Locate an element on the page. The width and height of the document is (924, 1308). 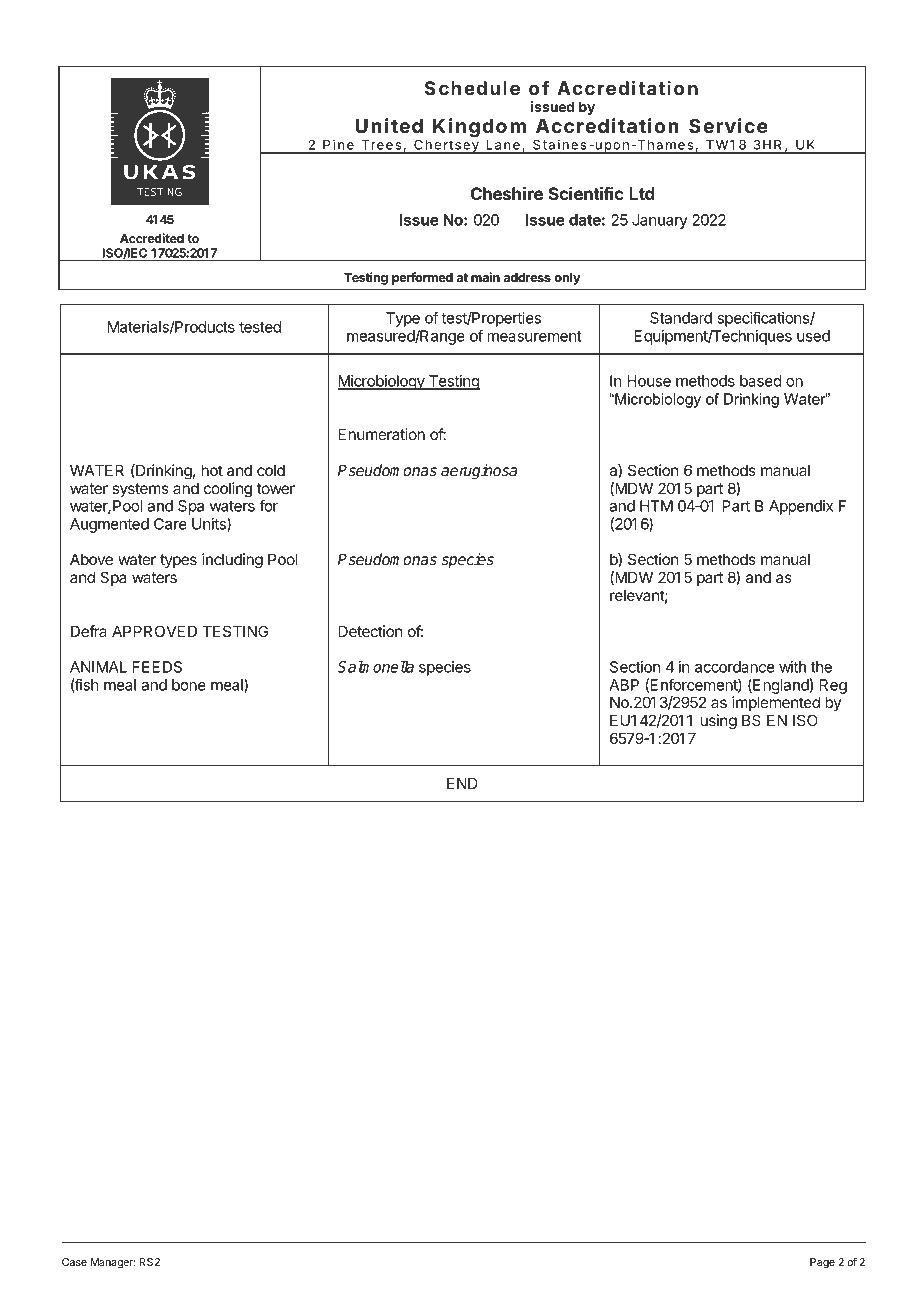
Cheshire is located at coordinates (507, 193).
